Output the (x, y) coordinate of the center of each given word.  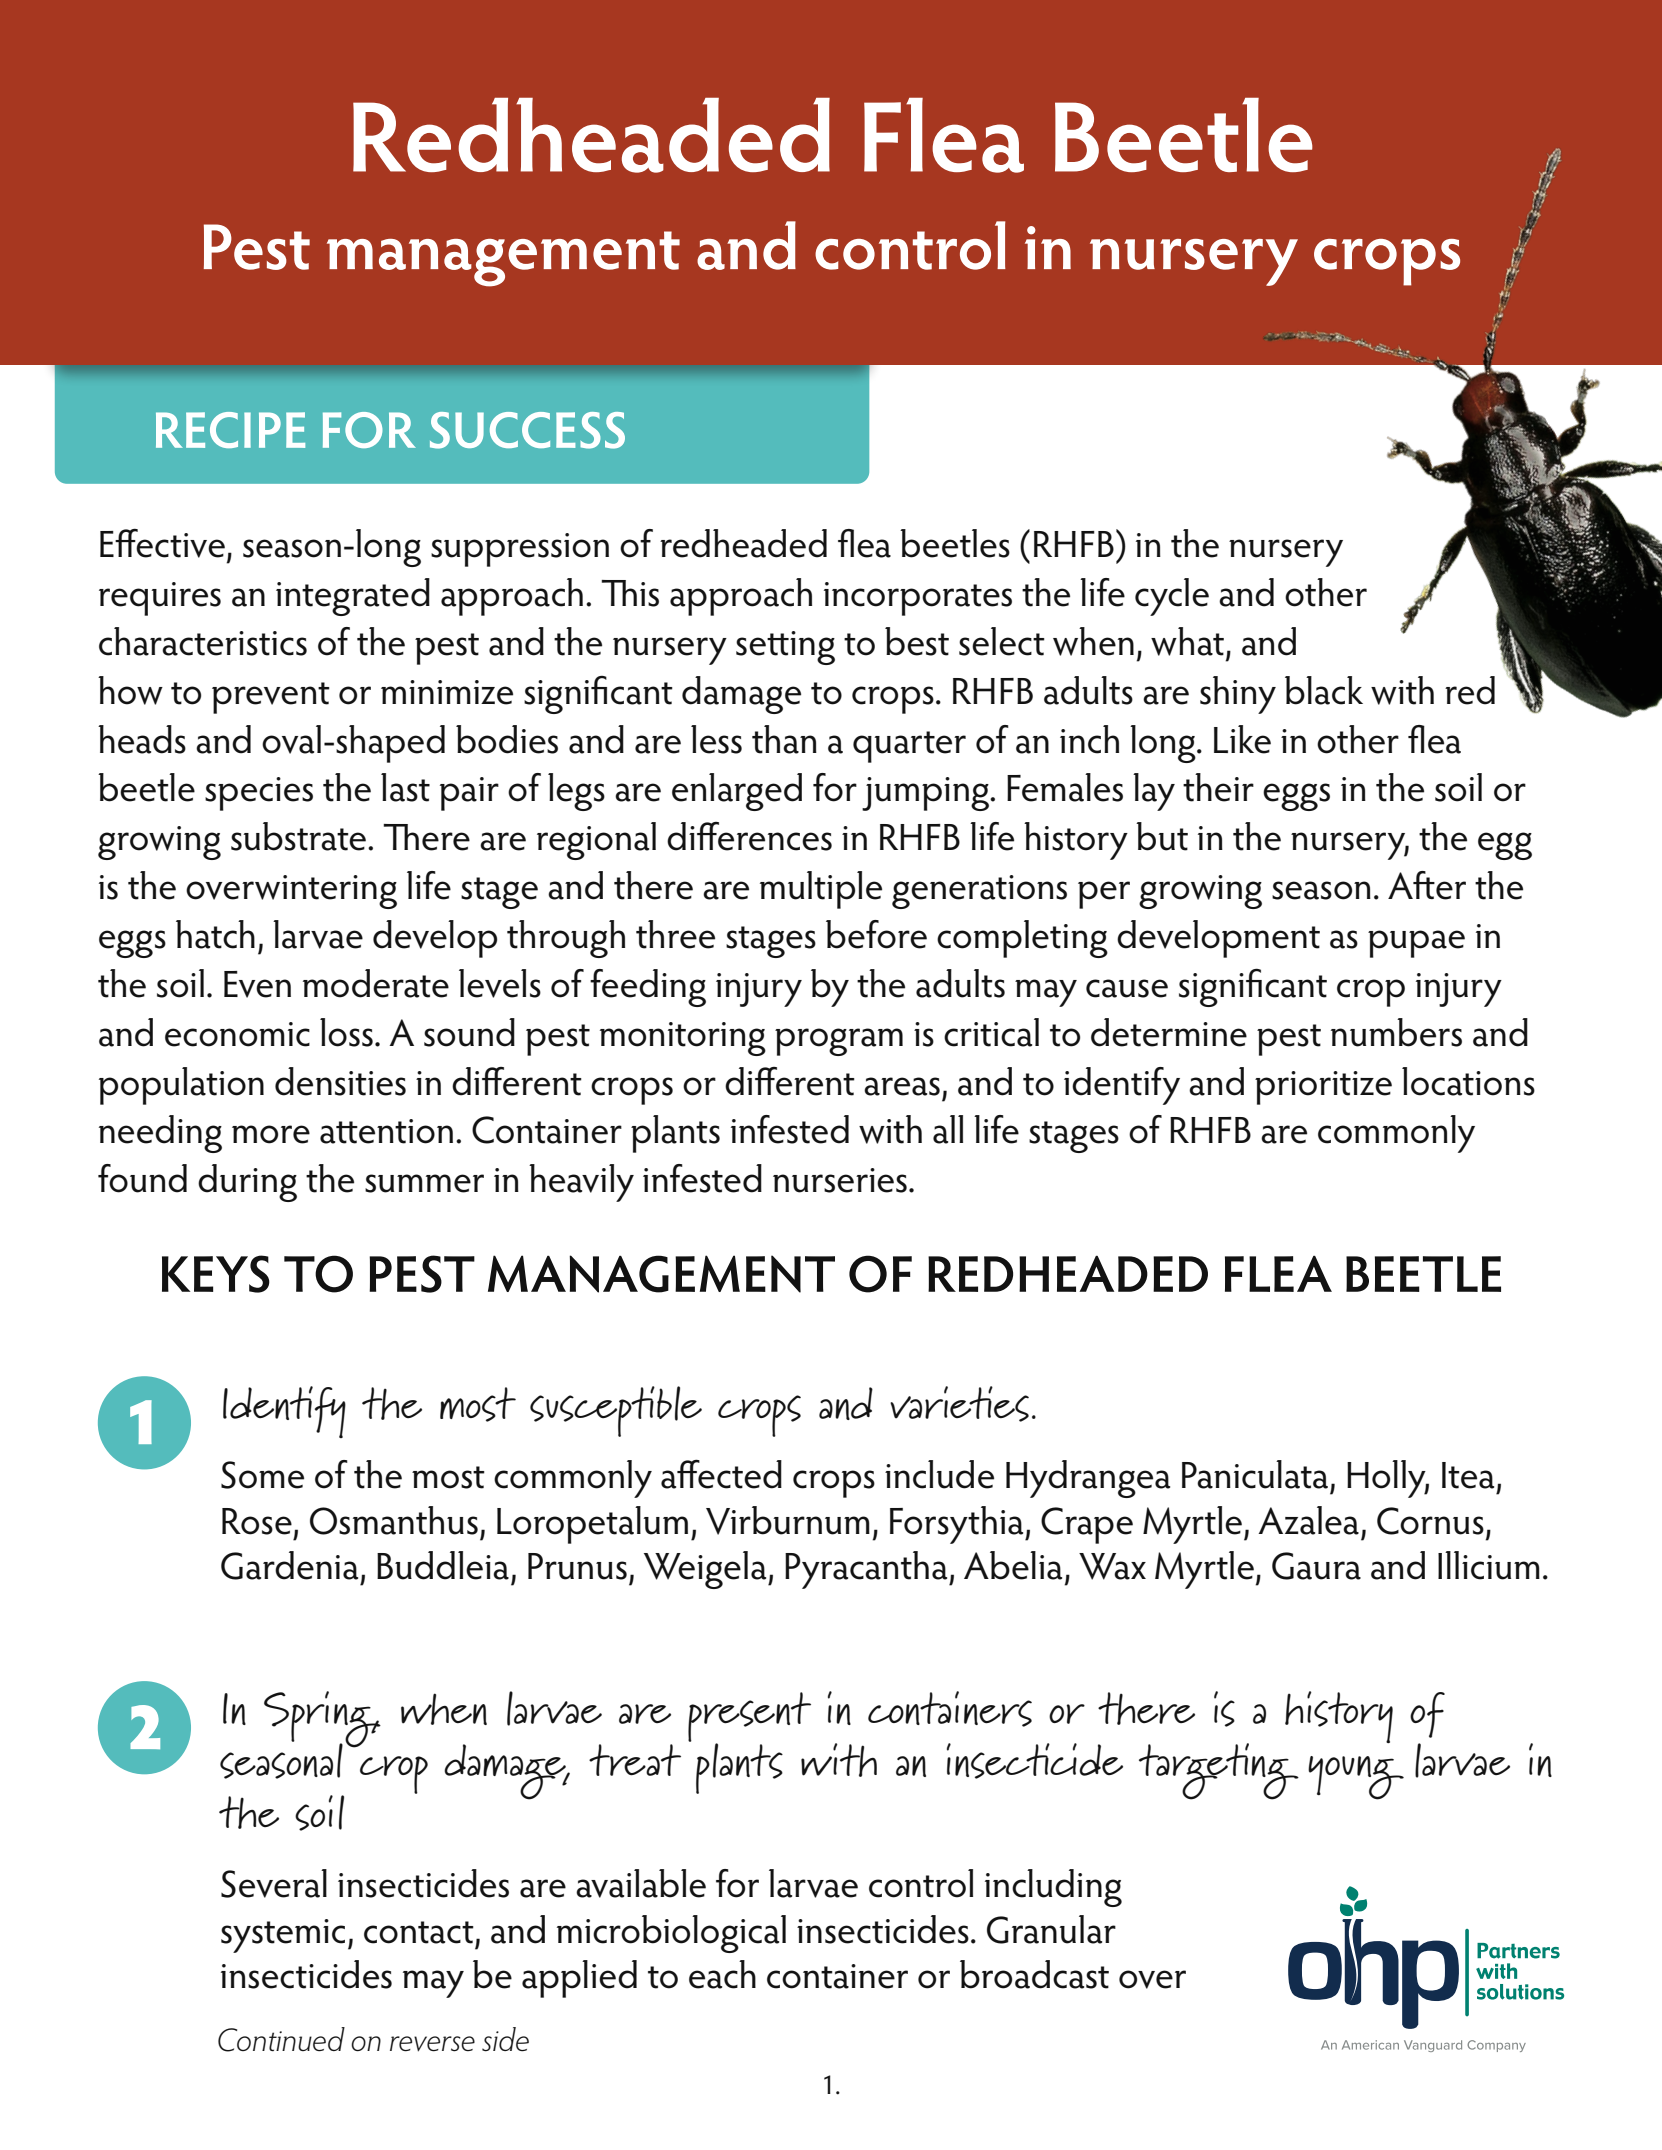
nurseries (840, 1180)
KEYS (216, 1274)
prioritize (1323, 1088)
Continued (281, 2039)
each (722, 1974)
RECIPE (230, 430)
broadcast (1034, 1974)
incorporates (918, 599)
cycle (1172, 597)
